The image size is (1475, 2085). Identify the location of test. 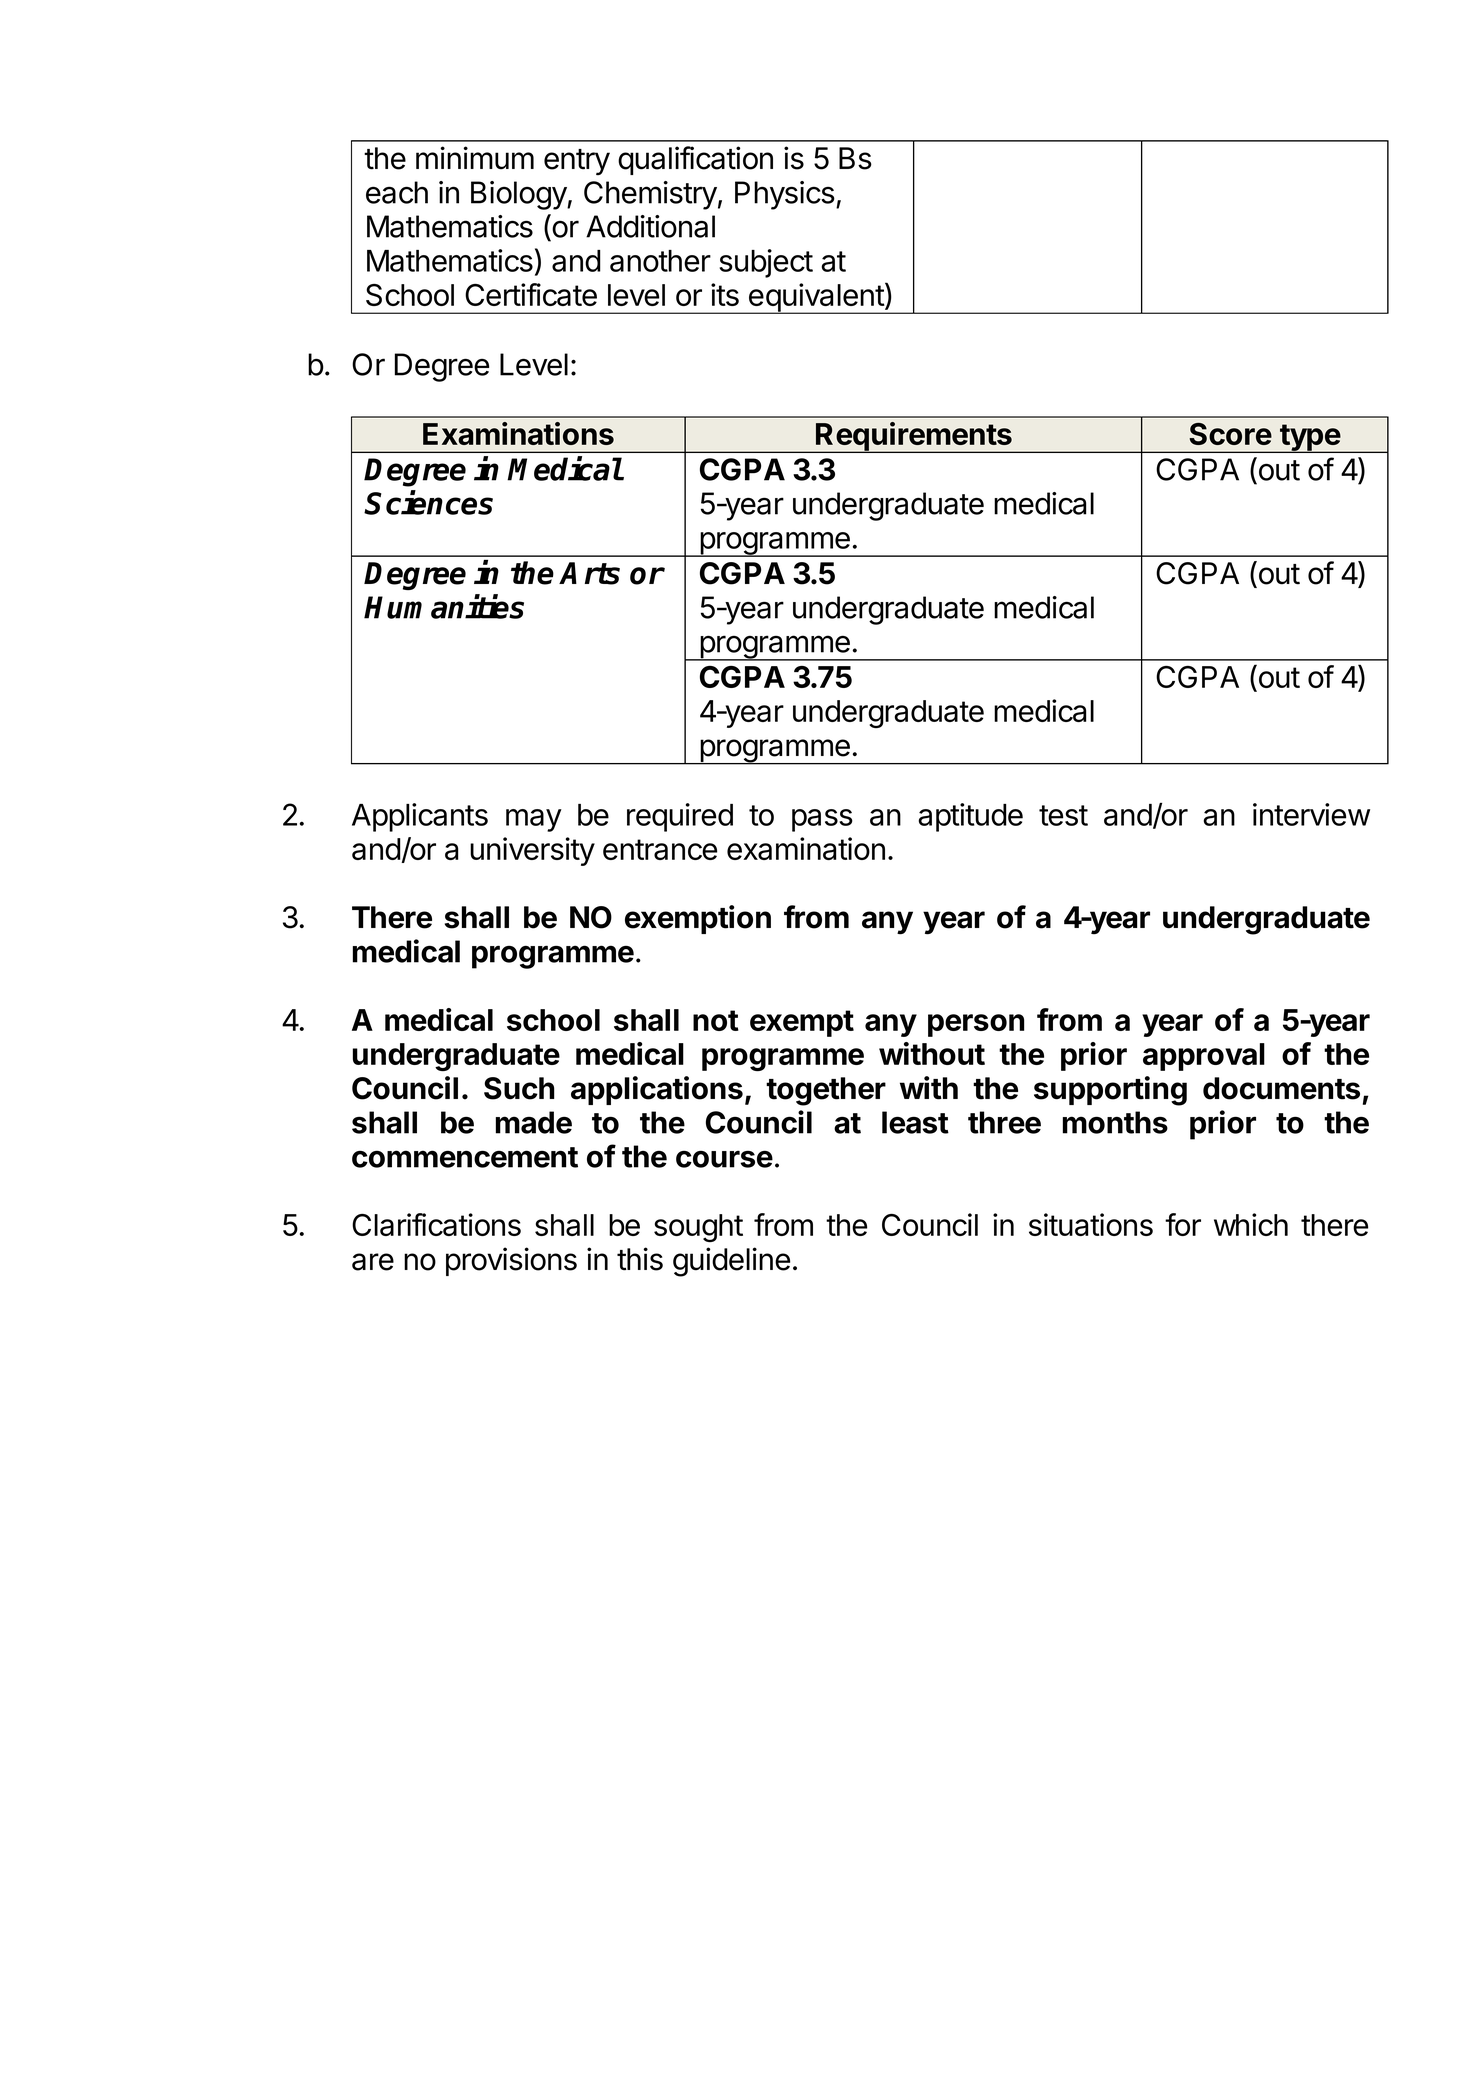
(1063, 815).
